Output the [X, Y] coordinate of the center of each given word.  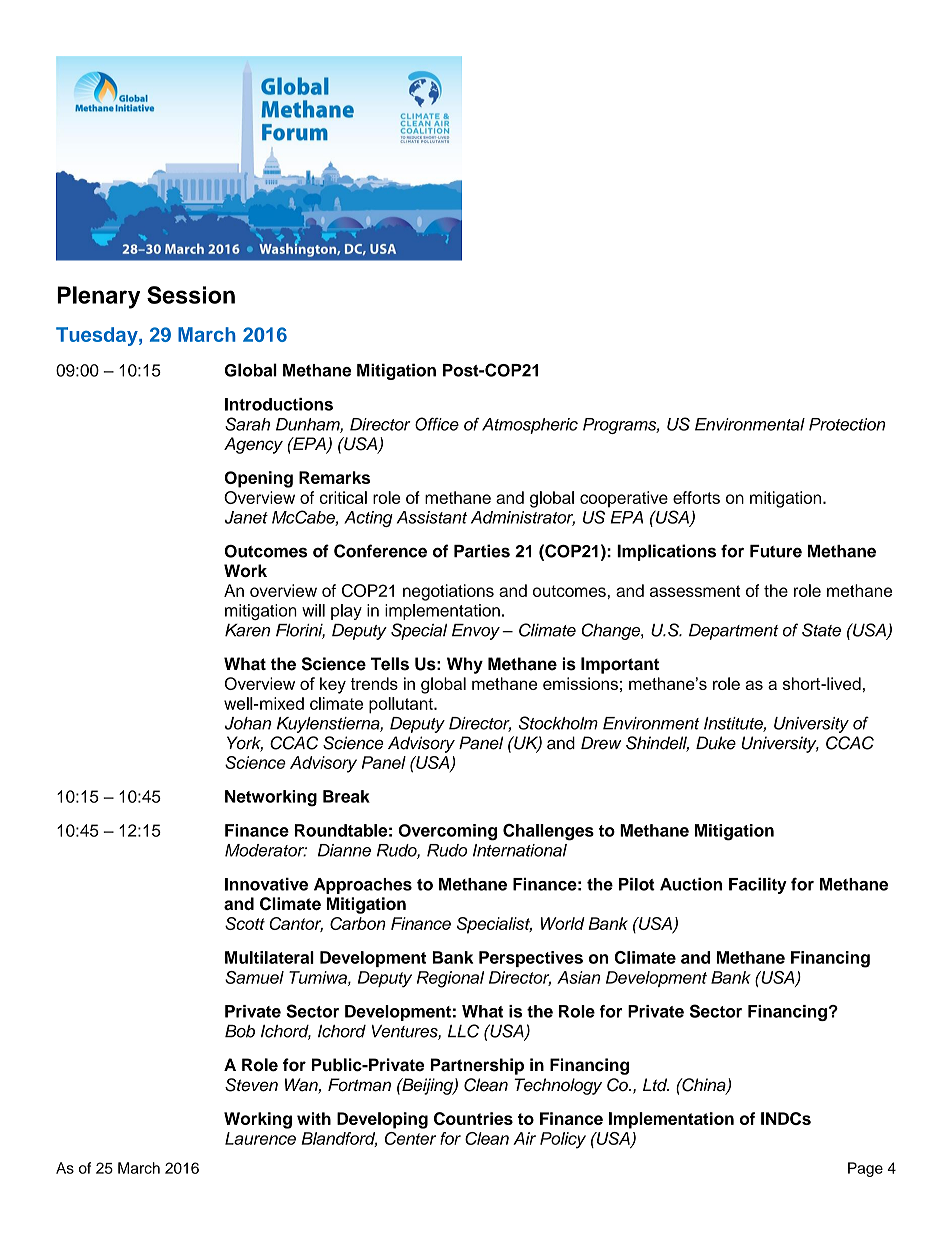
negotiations [448, 592]
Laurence [260, 1138]
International [520, 850]
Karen [247, 630]
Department [734, 632]
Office [437, 424]
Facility [758, 886]
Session [191, 295]
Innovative [266, 884]
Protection [847, 424]
